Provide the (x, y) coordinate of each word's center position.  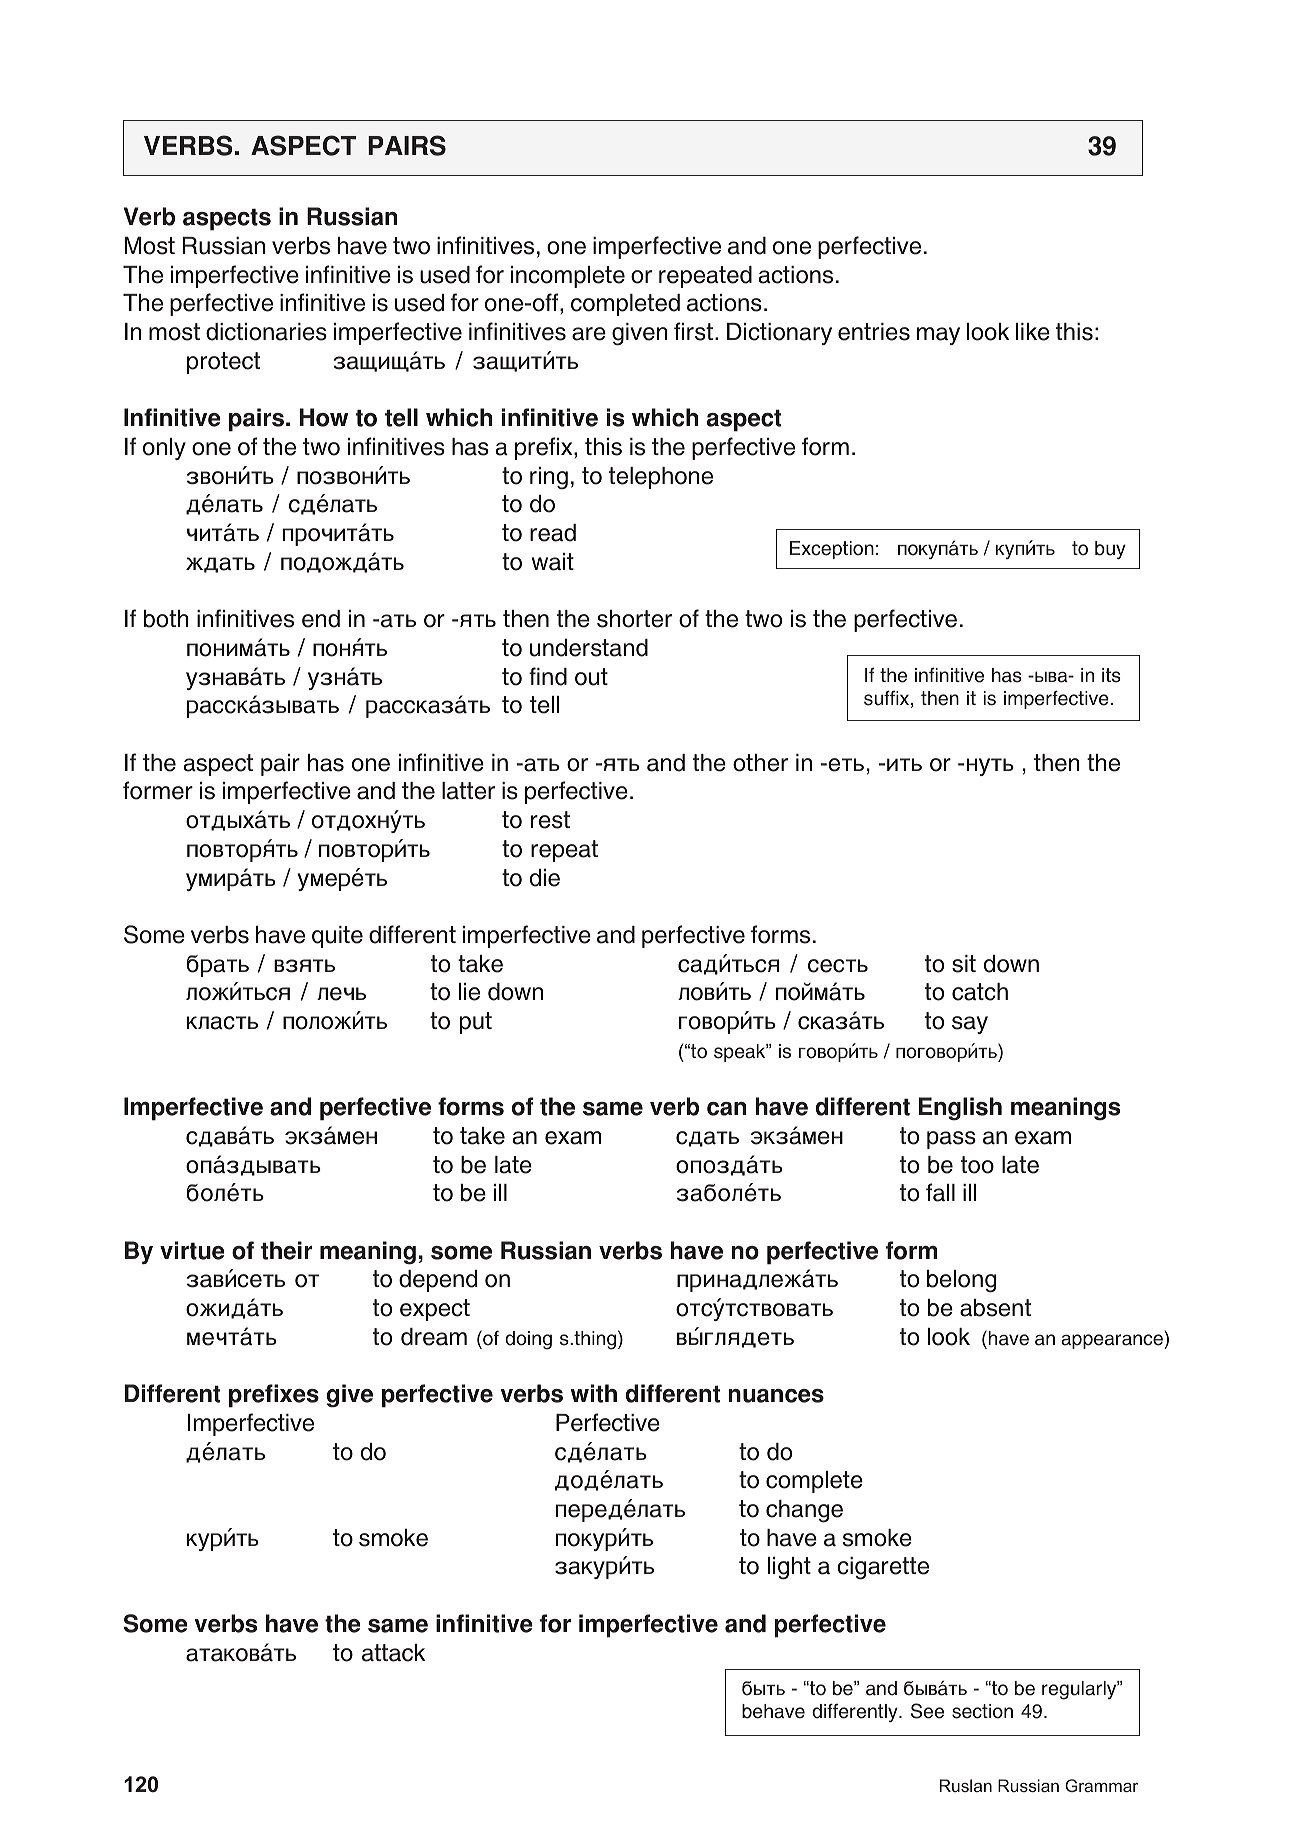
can (726, 1109)
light (789, 1568)
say (970, 1025)
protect (223, 363)
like (1033, 332)
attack (393, 1653)
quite (337, 937)
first (695, 331)
